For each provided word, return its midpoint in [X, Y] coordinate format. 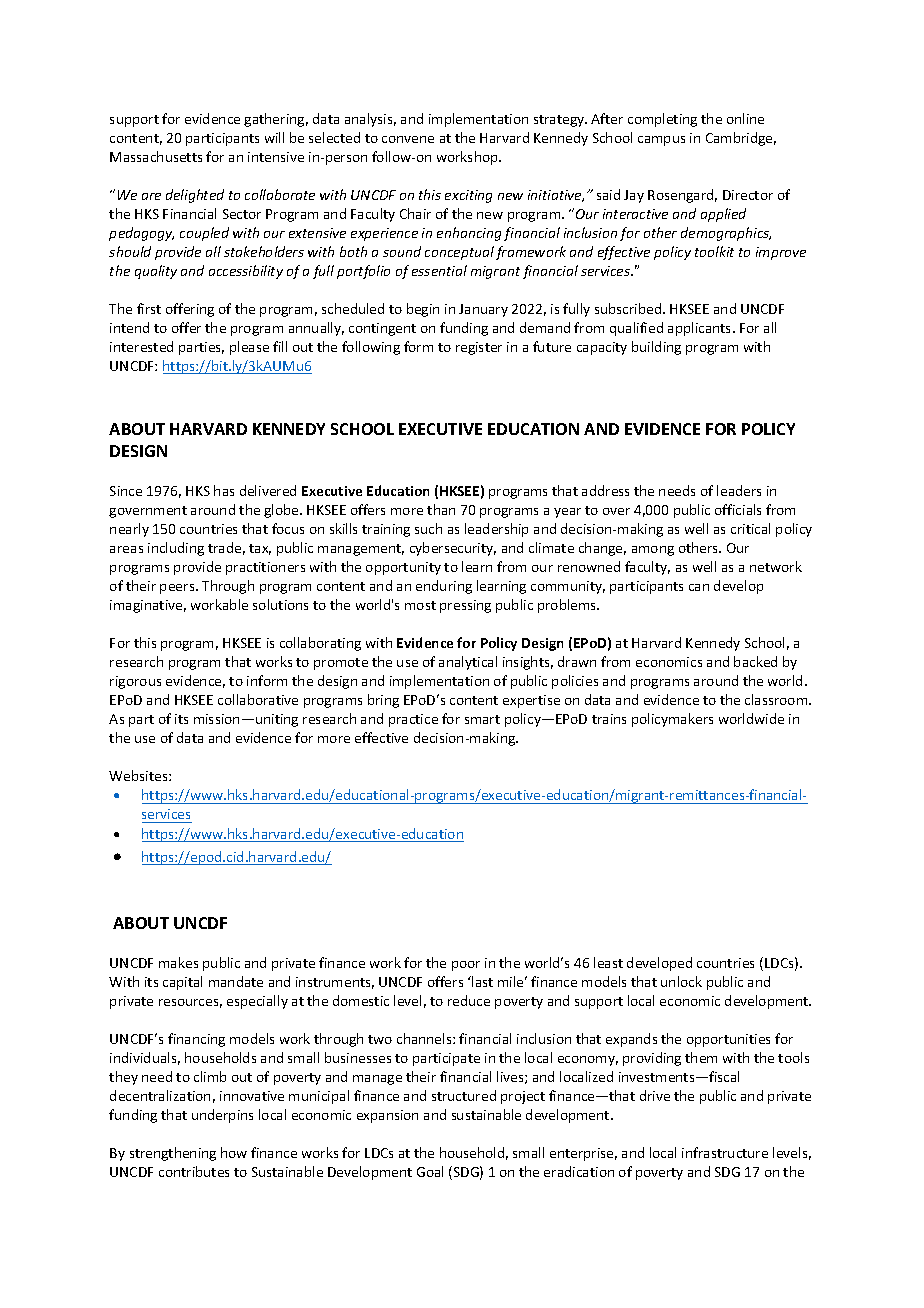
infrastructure [725, 1152]
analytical [468, 663]
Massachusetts [156, 156]
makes [178, 962]
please [249, 348]
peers [178, 589]
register [479, 348]
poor [466, 966]
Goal [430, 1171]
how [234, 1152]
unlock [681, 981]
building [656, 348]
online [745, 118]
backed [755, 661]
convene [408, 139]
